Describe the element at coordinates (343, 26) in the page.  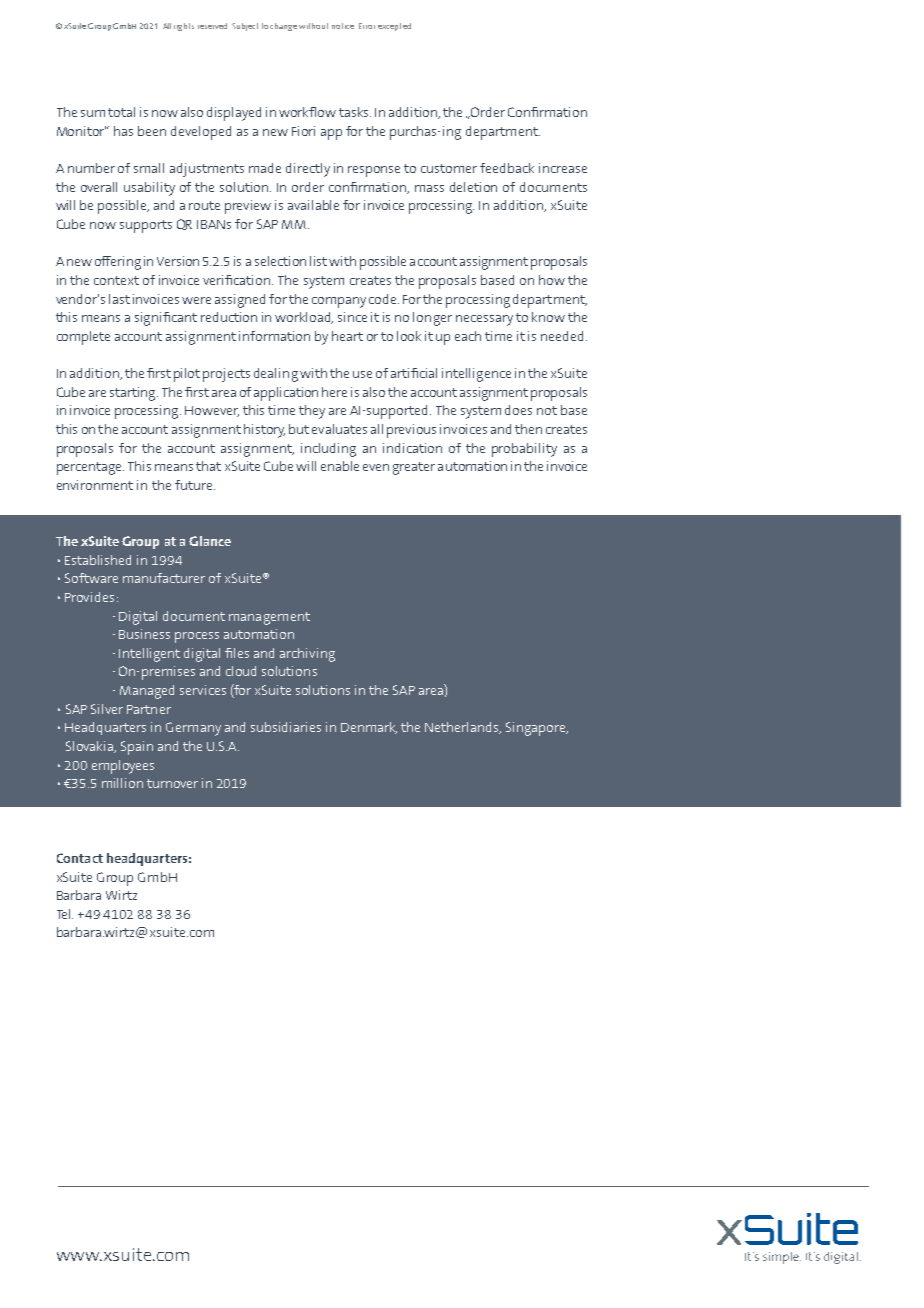
I see `notice` at that location.
